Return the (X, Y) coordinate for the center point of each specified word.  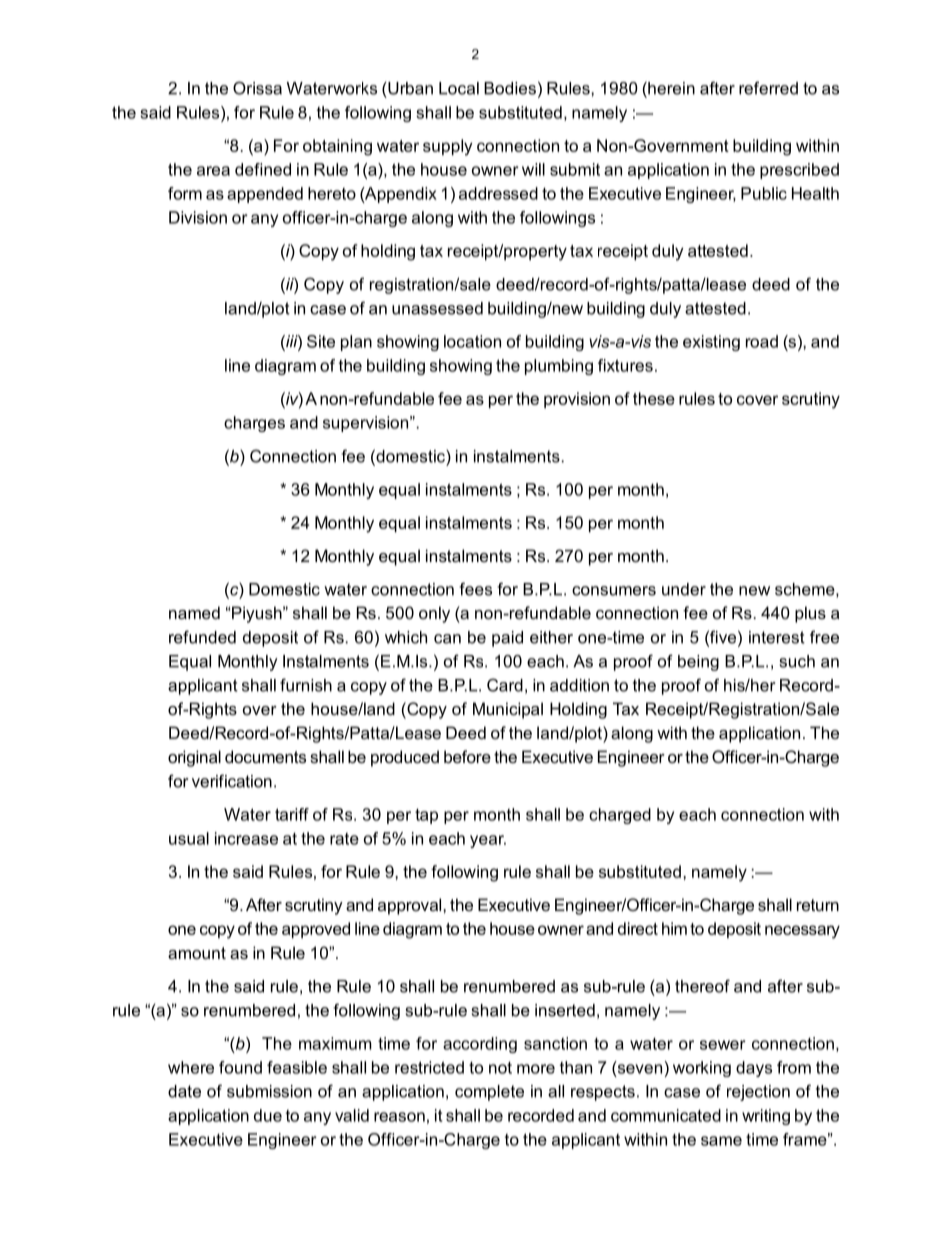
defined (263, 169)
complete (489, 1093)
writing (766, 1117)
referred (768, 88)
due (268, 1115)
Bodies (510, 88)
